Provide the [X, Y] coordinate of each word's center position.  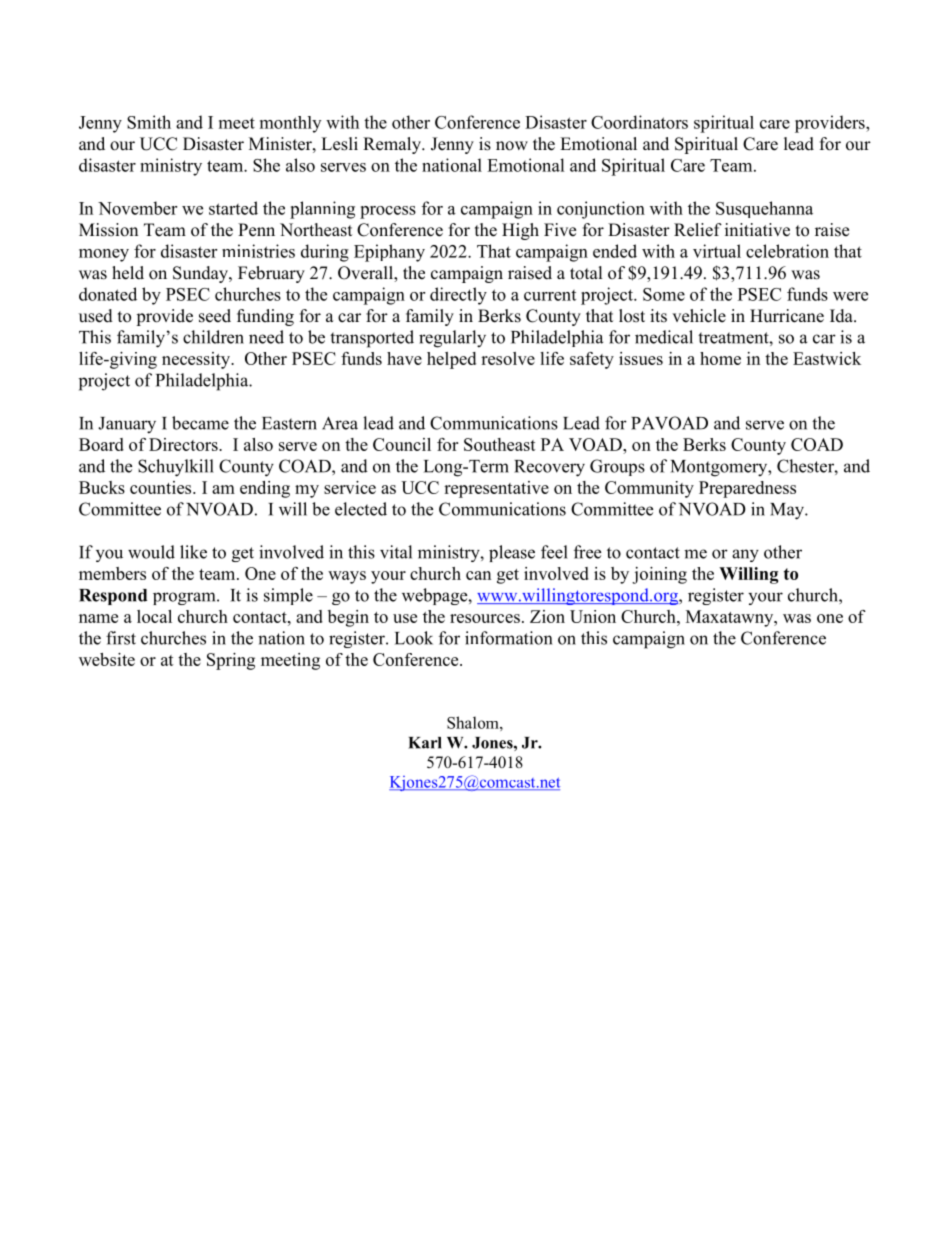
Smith [149, 122]
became [200, 423]
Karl [425, 743]
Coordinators [639, 122]
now [512, 146]
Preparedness [747, 489]
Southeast [500, 444]
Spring [231, 661]
